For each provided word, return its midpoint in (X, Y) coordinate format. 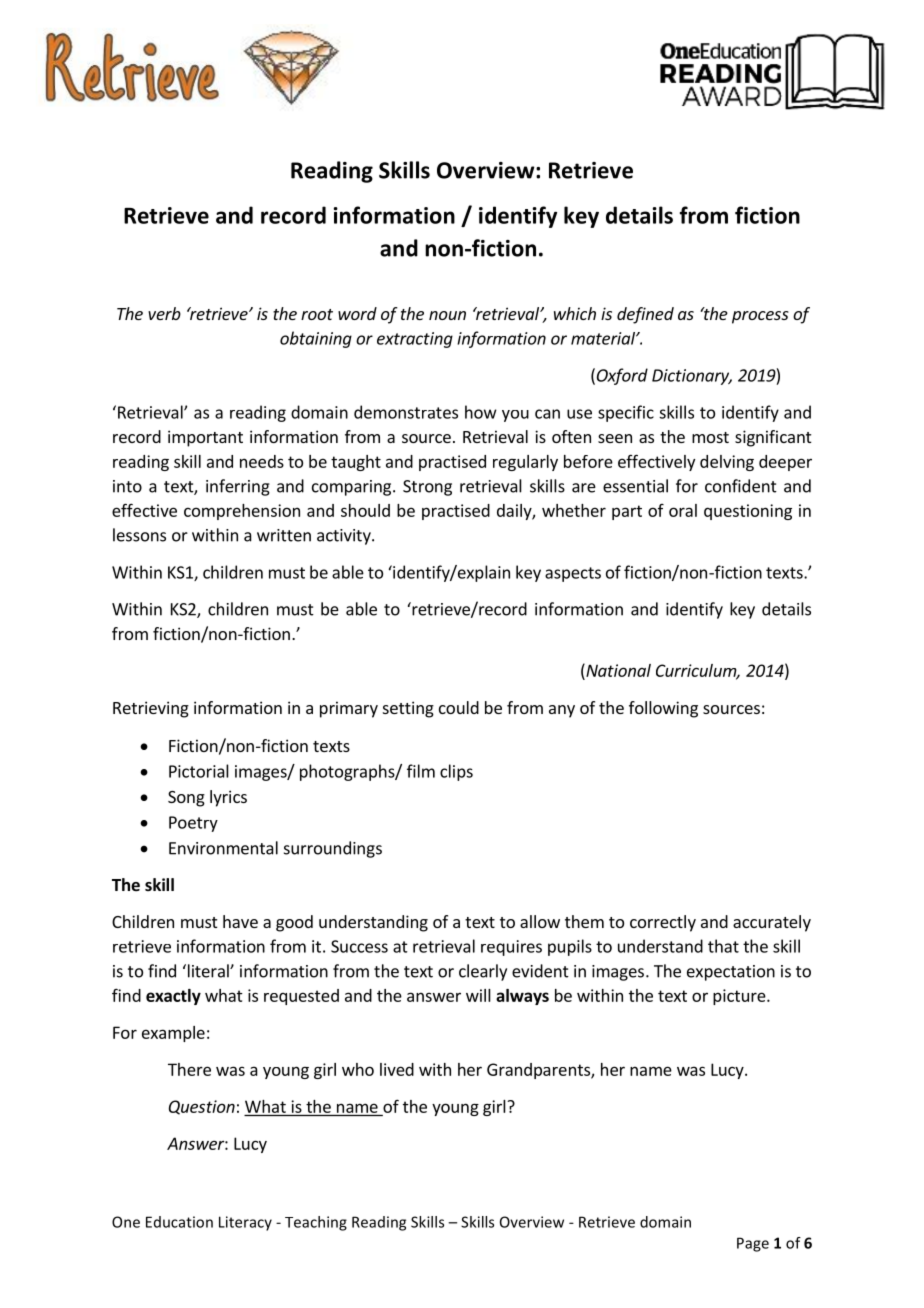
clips (456, 772)
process (760, 317)
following (663, 709)
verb (164, 313)
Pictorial (199, 771)
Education (179, 1222)
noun (447, 315)
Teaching (316, 1223)
